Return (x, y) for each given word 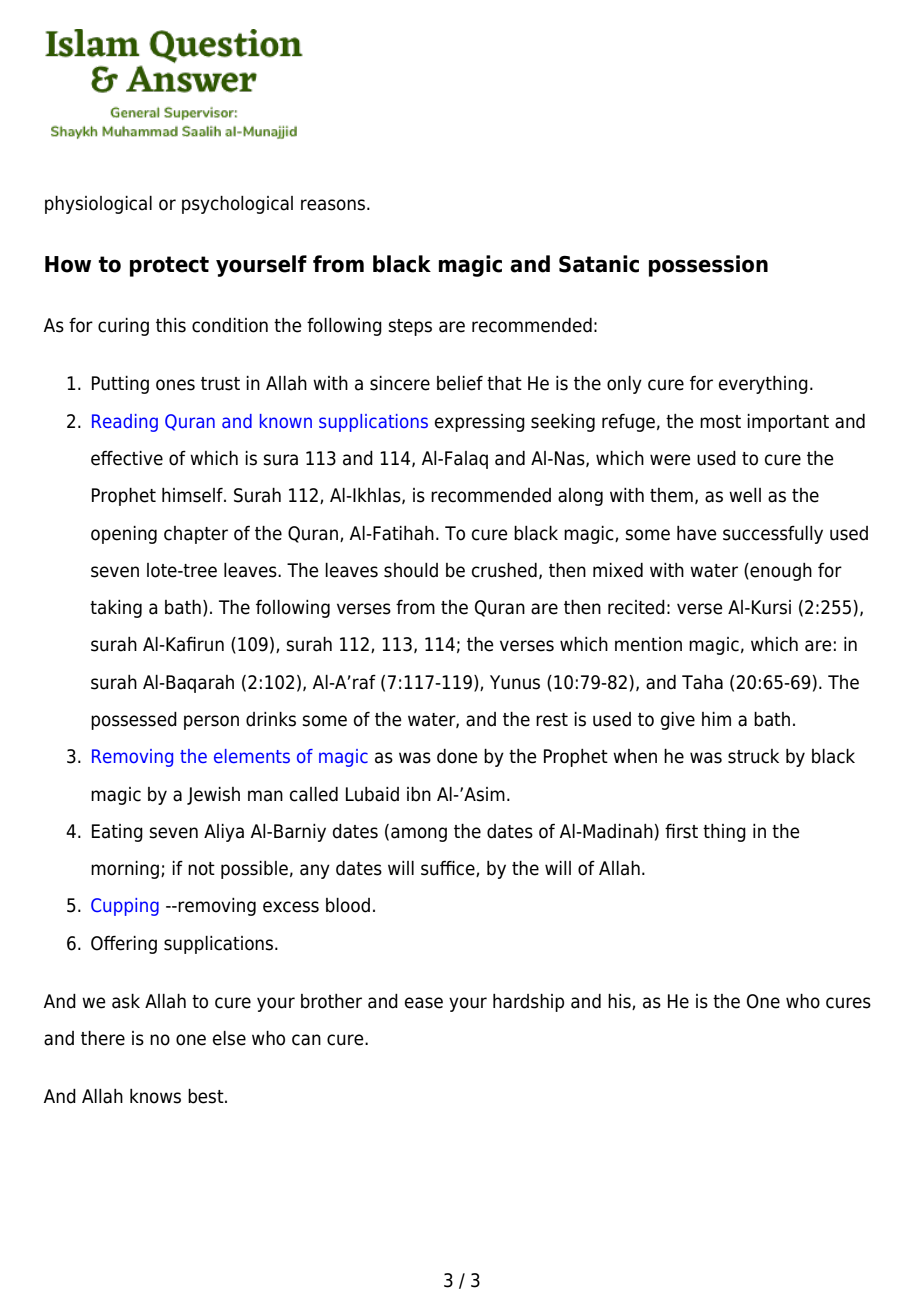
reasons (333, 205)
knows (155, 1096)
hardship (528, 1003)
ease (424, 1003)
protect (169, 266)
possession (708, 266)
